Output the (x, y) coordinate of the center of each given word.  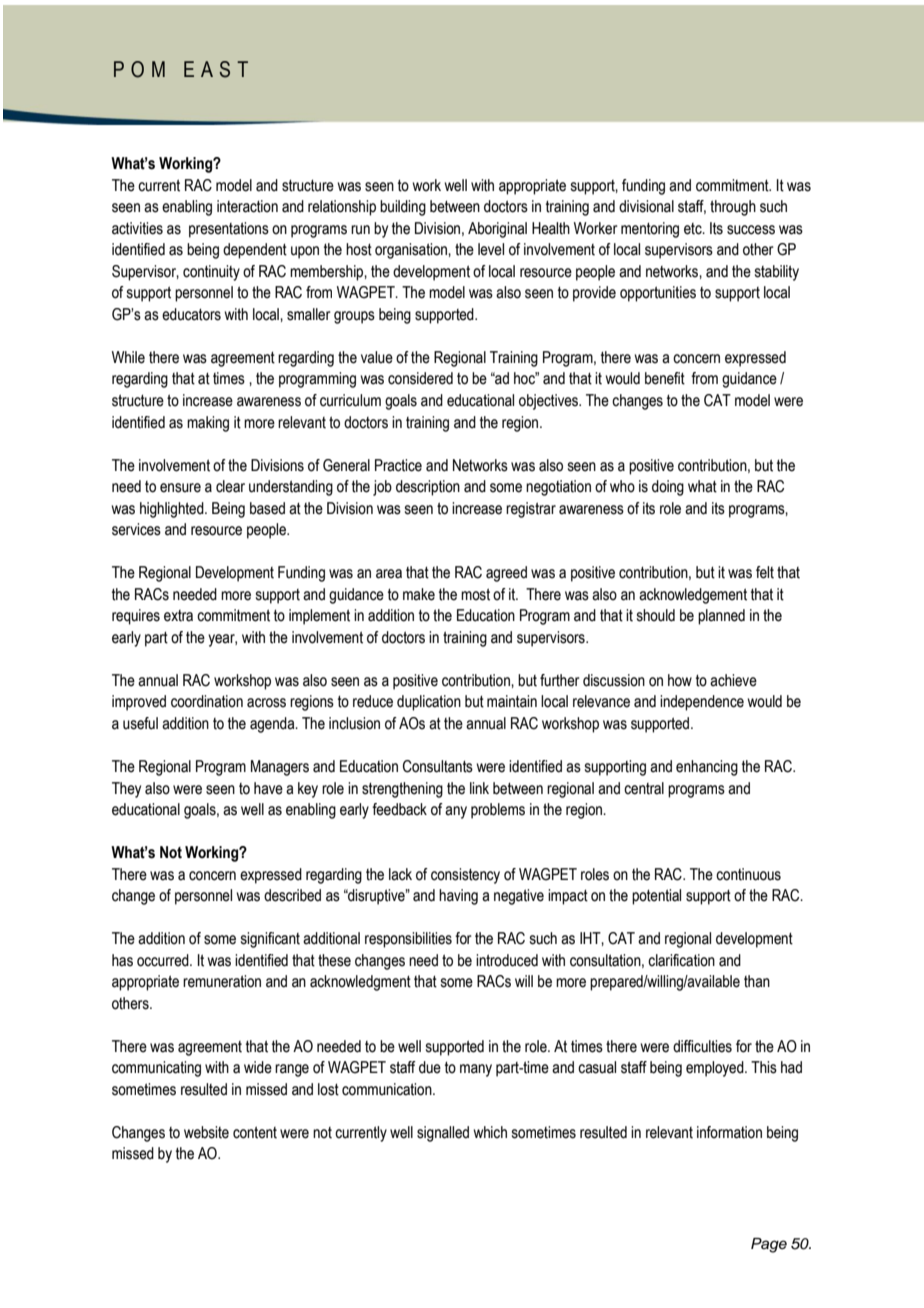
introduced (507, 960)
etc (694, 229)
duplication (429, 703)
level (491, 249)
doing (668, 488)
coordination (207, 701)
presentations (229, 230)
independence (702, 703)
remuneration (222, 981)
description (428, 488)
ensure (180, 488)
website (206, 1132)
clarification (681, 960)
